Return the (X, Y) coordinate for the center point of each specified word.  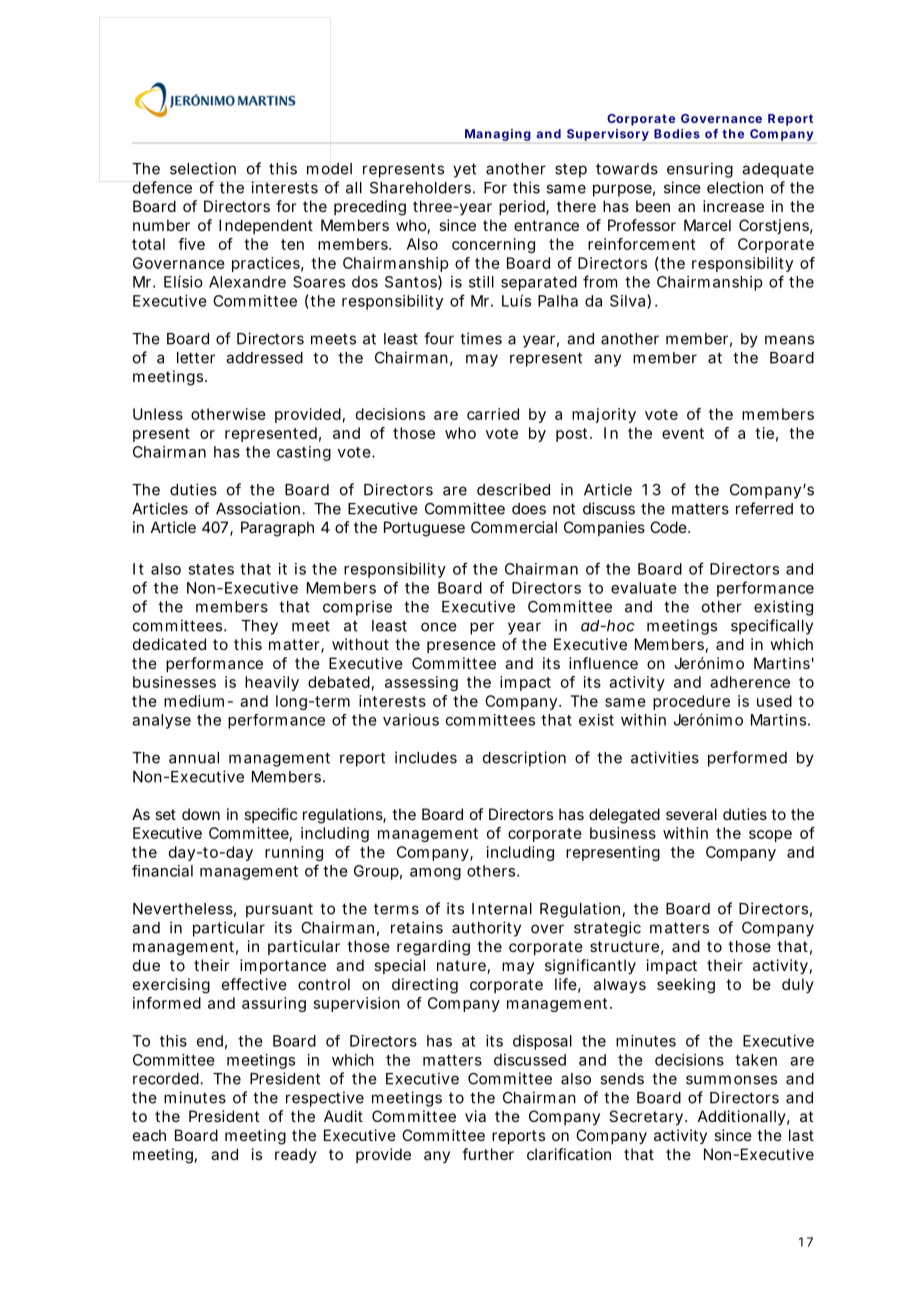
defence (162, 187)
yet (464, 170)
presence (461, 647)
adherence (750, 682)
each (149, 1135)
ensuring (700, 170)
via (475, 1116)
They (259, 627)
